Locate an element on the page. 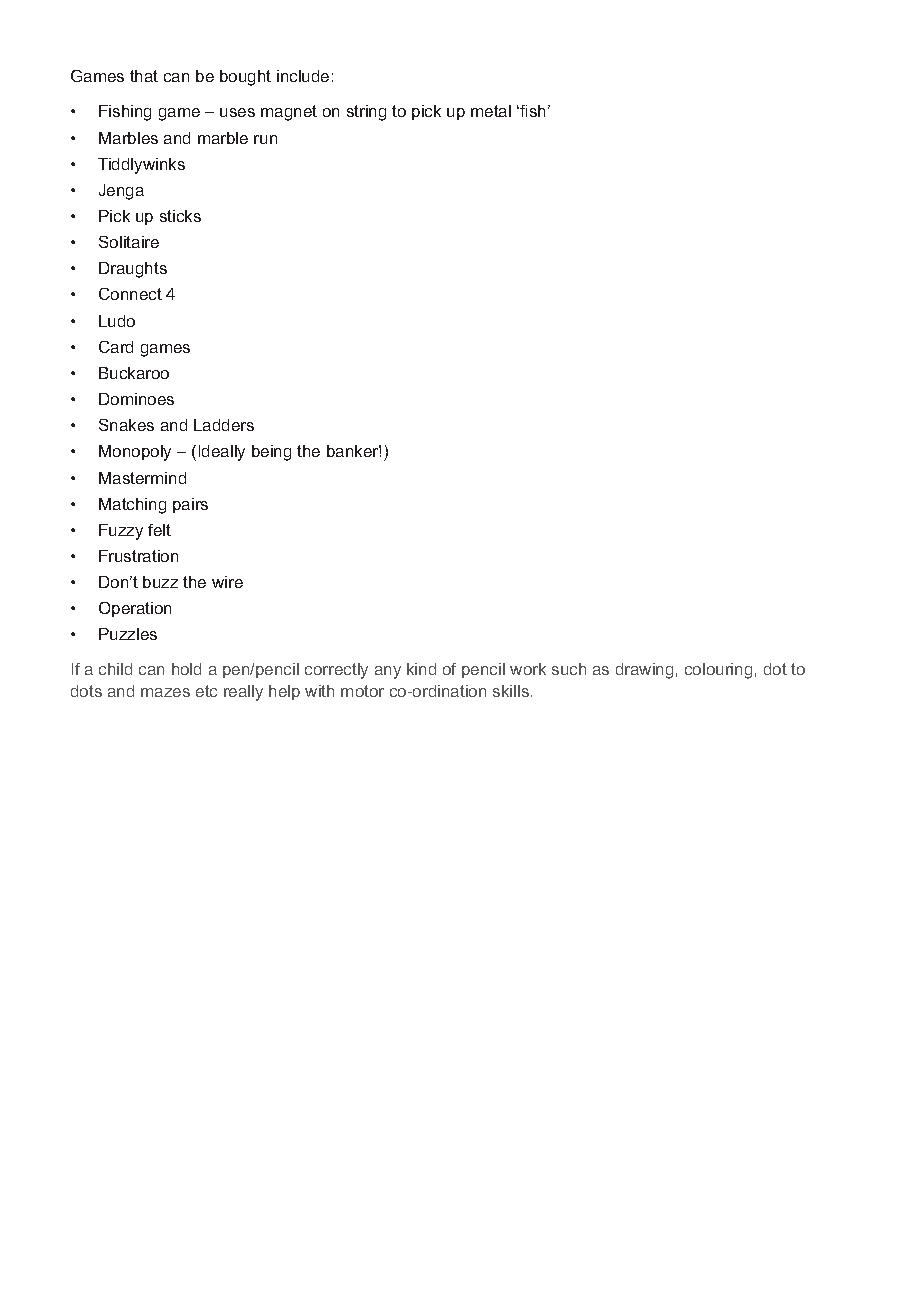 This page has width=924, height=1308. any is located at coordinates (388, 672).
